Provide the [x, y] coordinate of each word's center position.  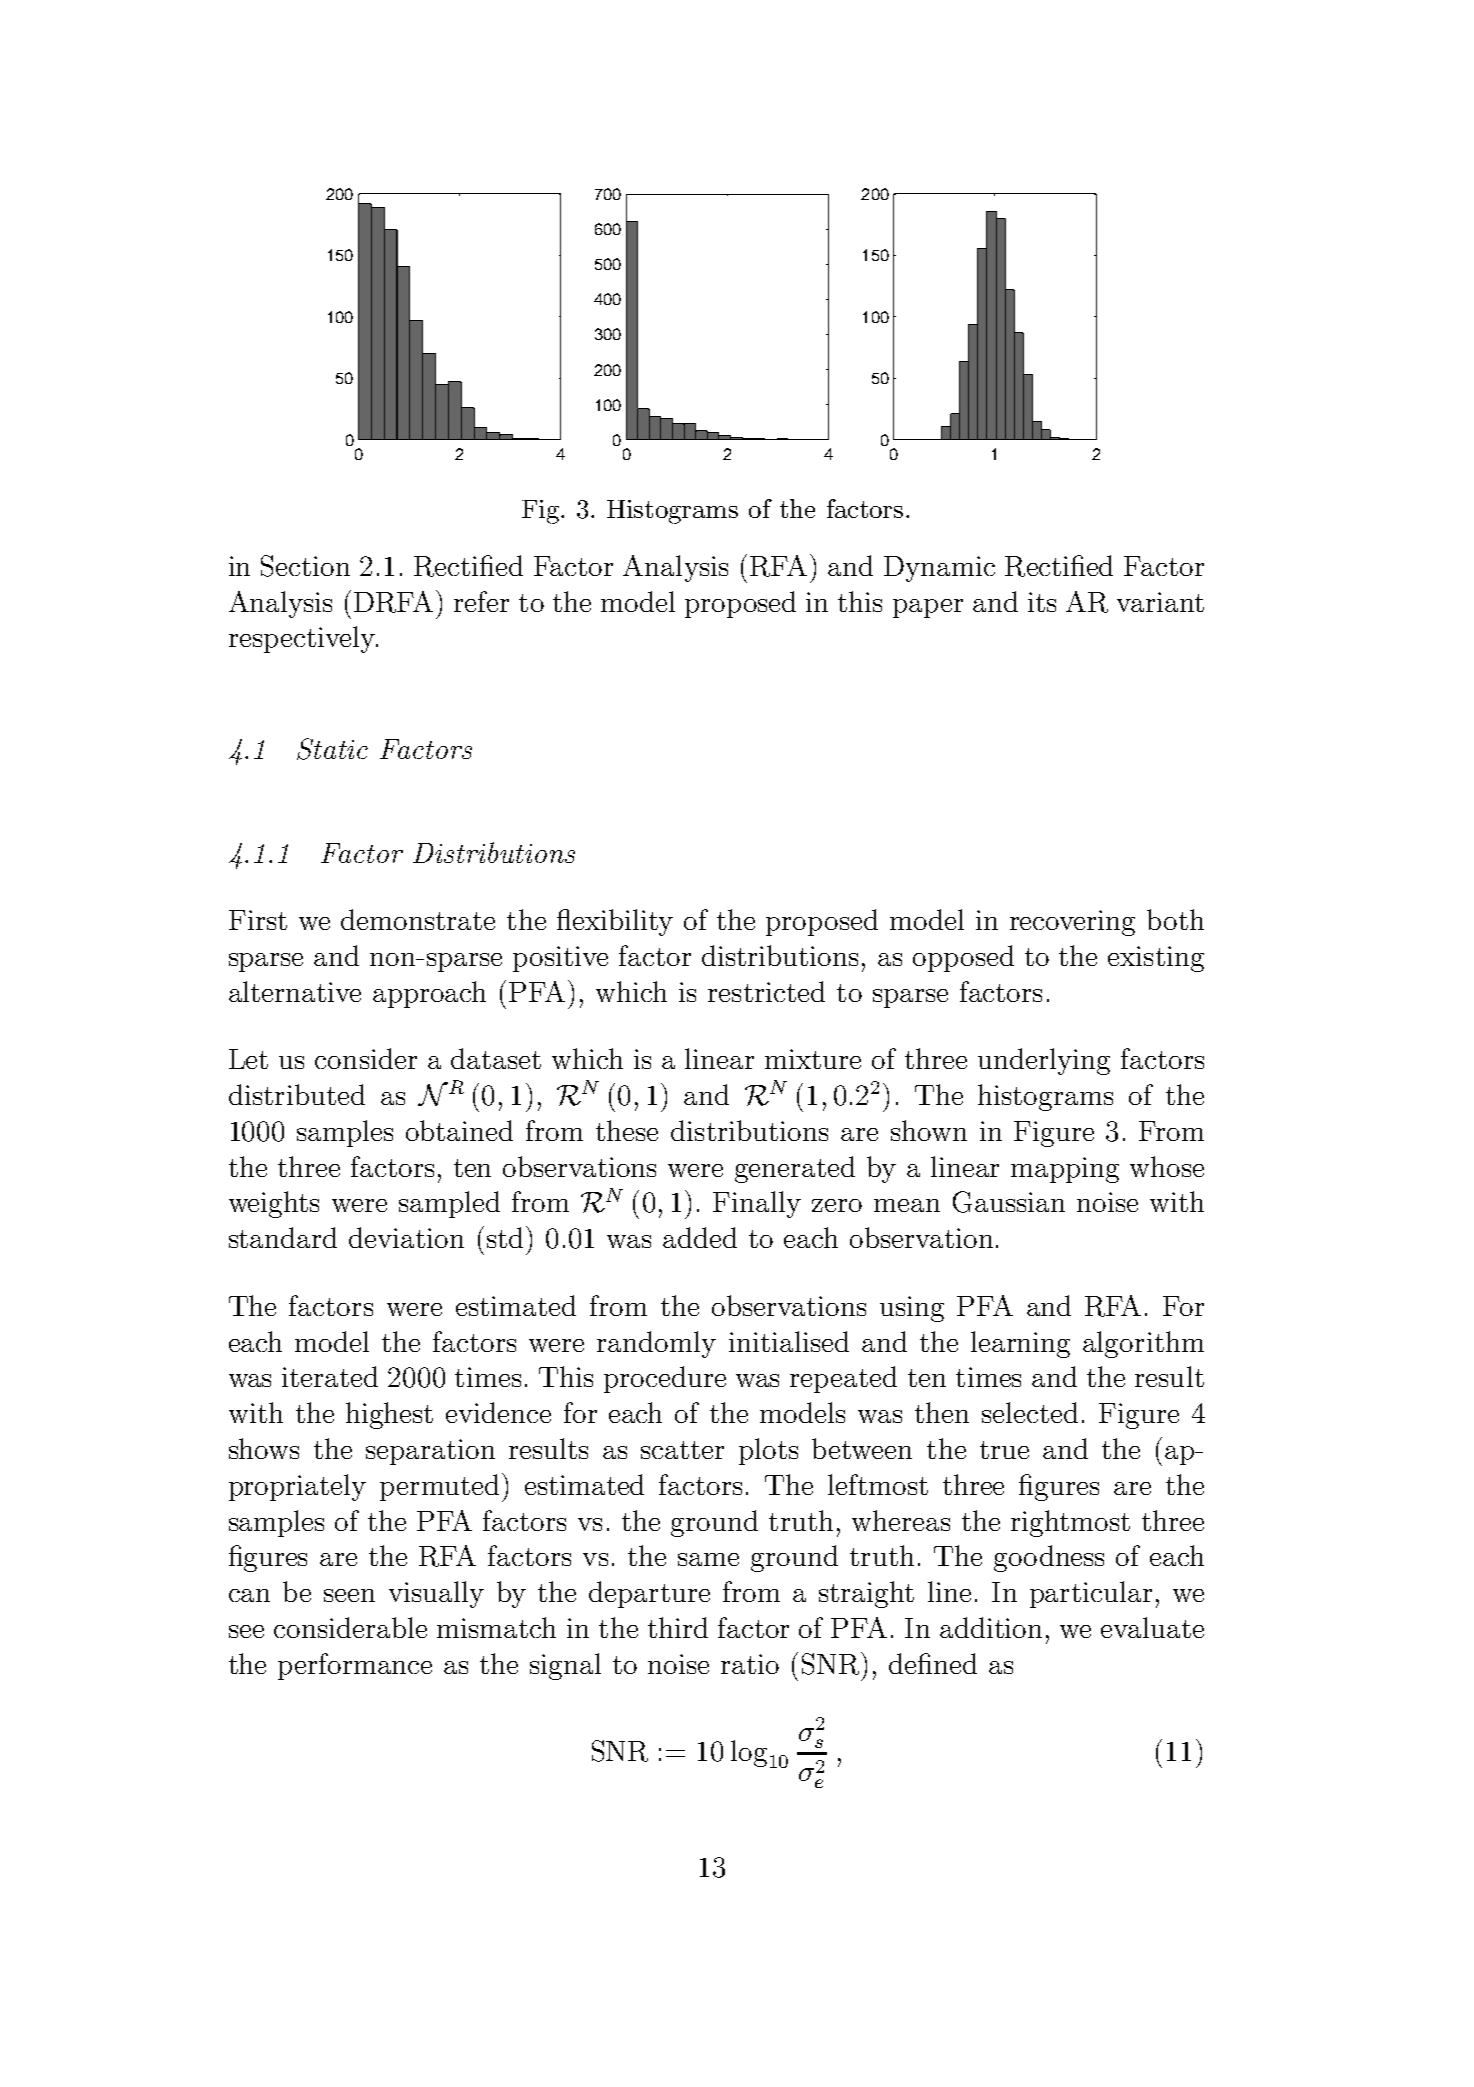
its [1042, 602]
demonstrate [418, 919]
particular [1091, 1594]
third [678, 1627]
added [700, 1237]
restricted [766, 991]
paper [928, 608]
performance [355, 1666]
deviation [406, 1237]
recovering [1072, 923]
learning [1020, 1344]
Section [305, 566]
